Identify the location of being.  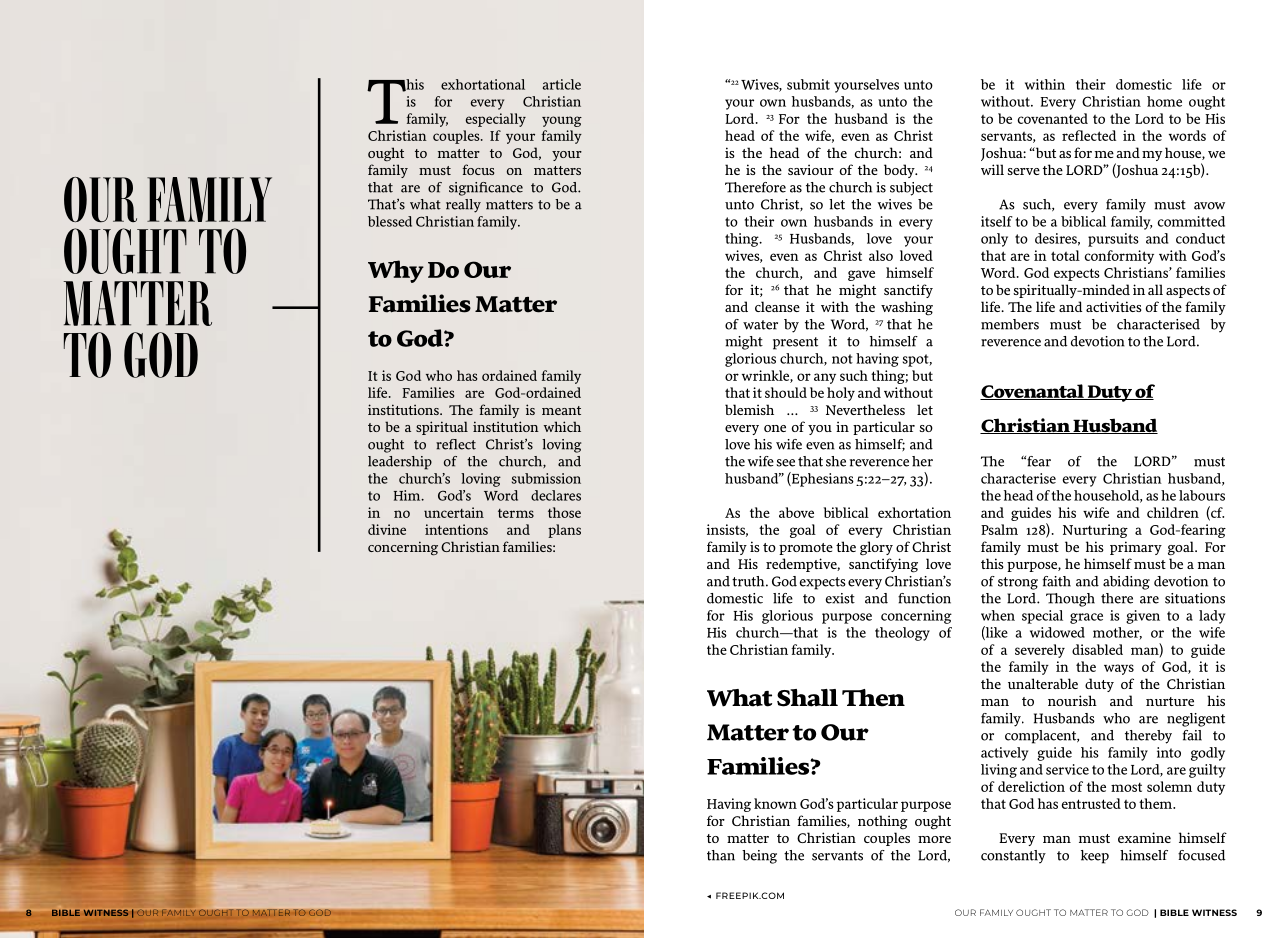
(759, 857).
